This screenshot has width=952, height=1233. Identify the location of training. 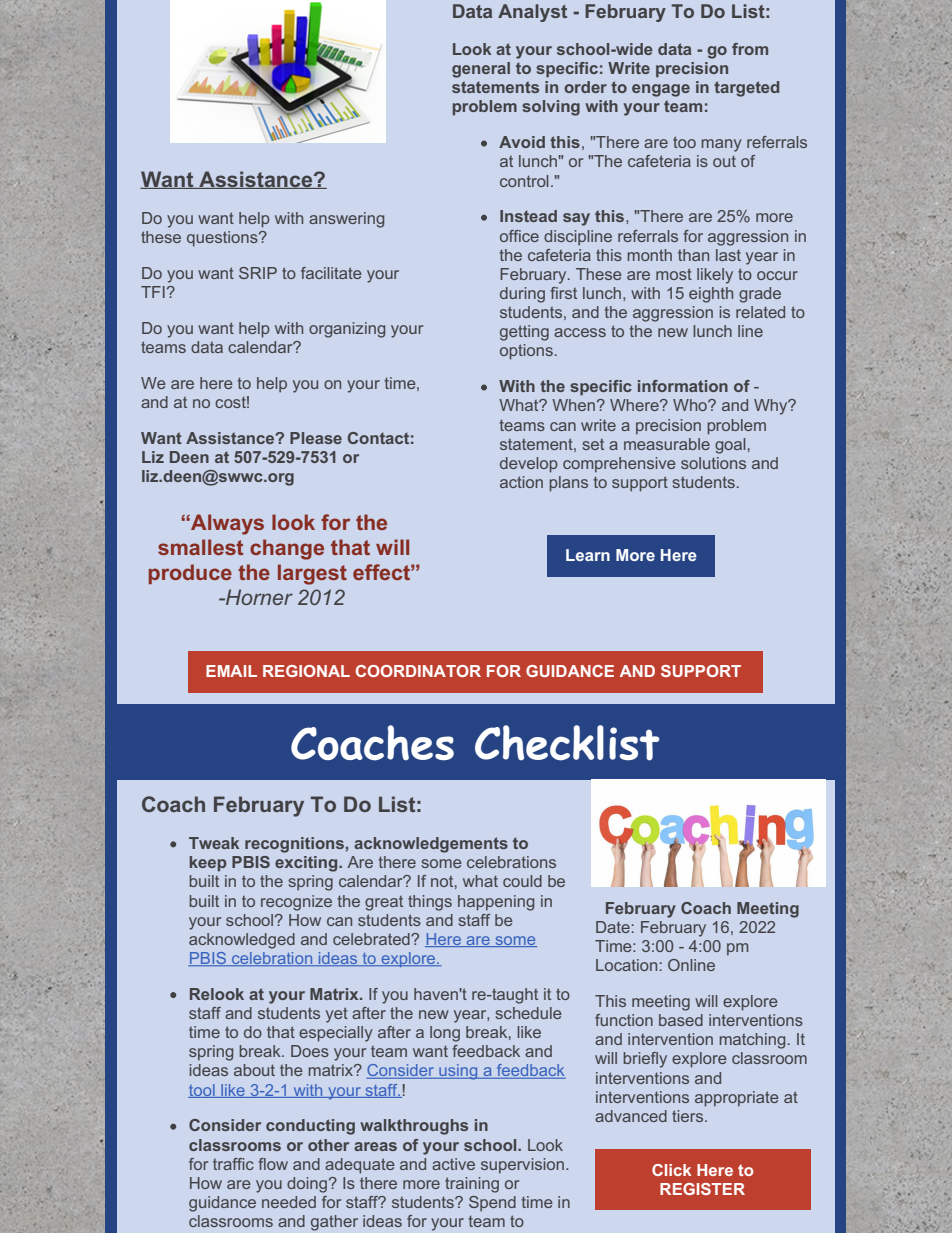
(472, 1185).
